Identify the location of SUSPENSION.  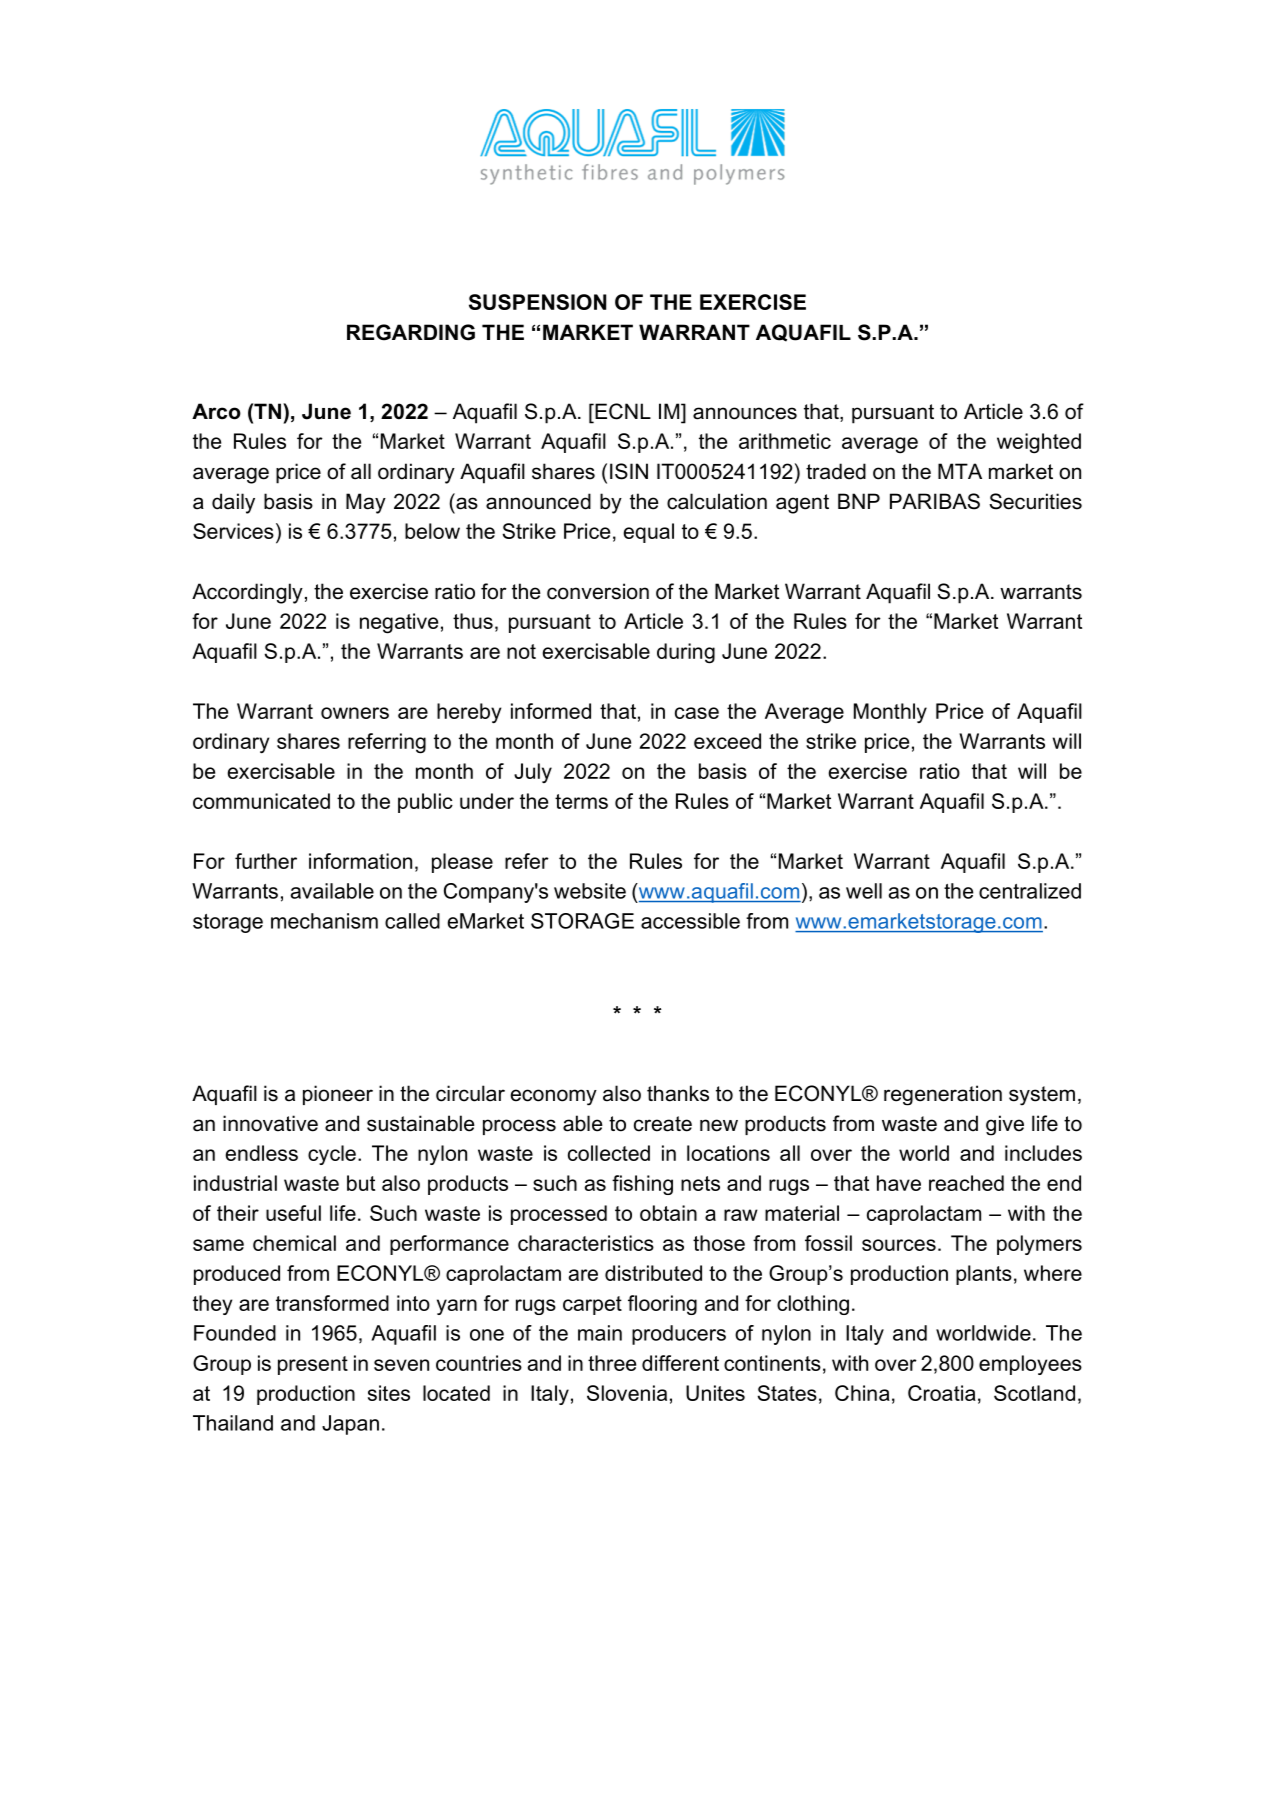
(537, 302).
